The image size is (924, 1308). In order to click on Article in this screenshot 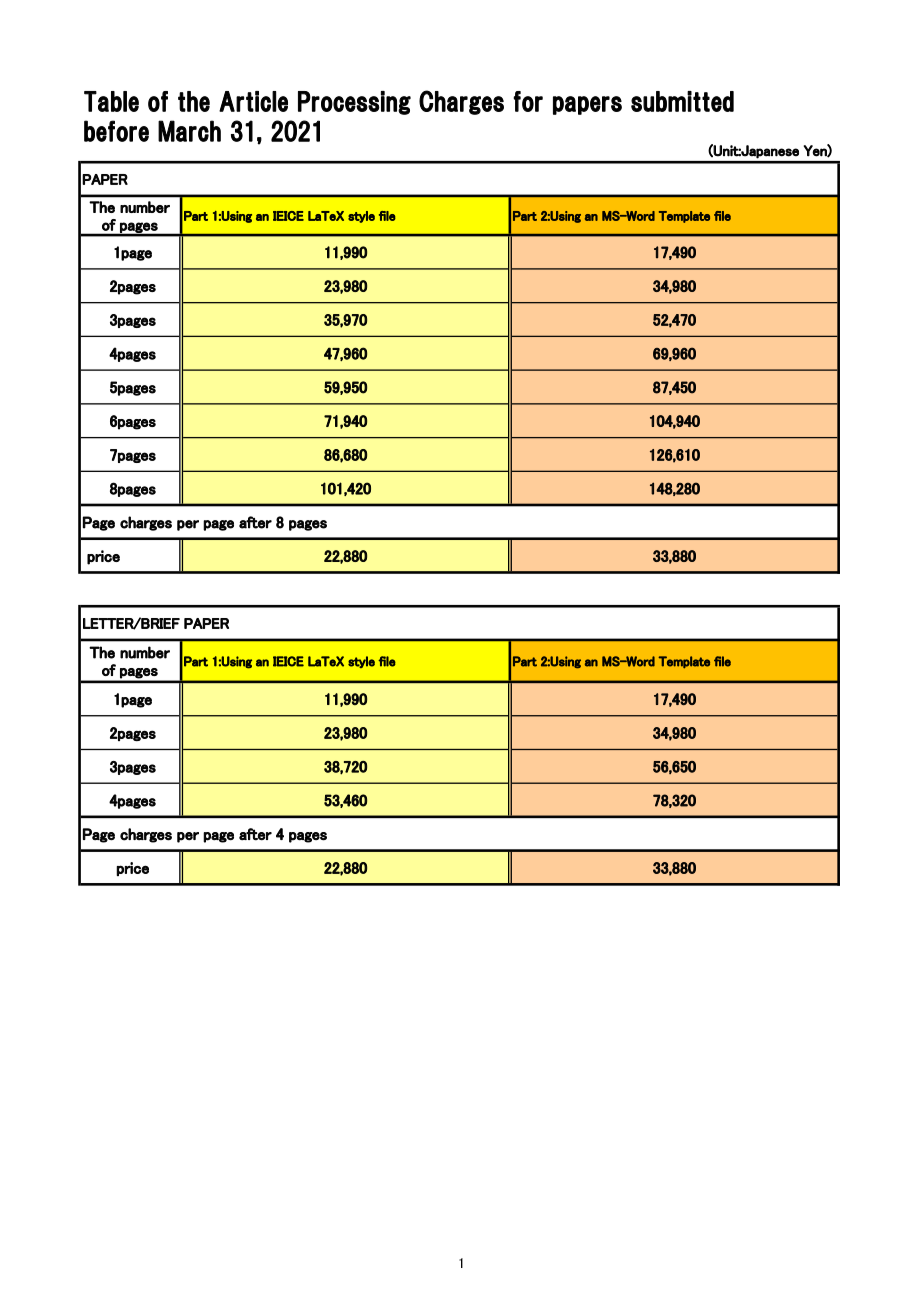, I will do `click(253, 101)`.
